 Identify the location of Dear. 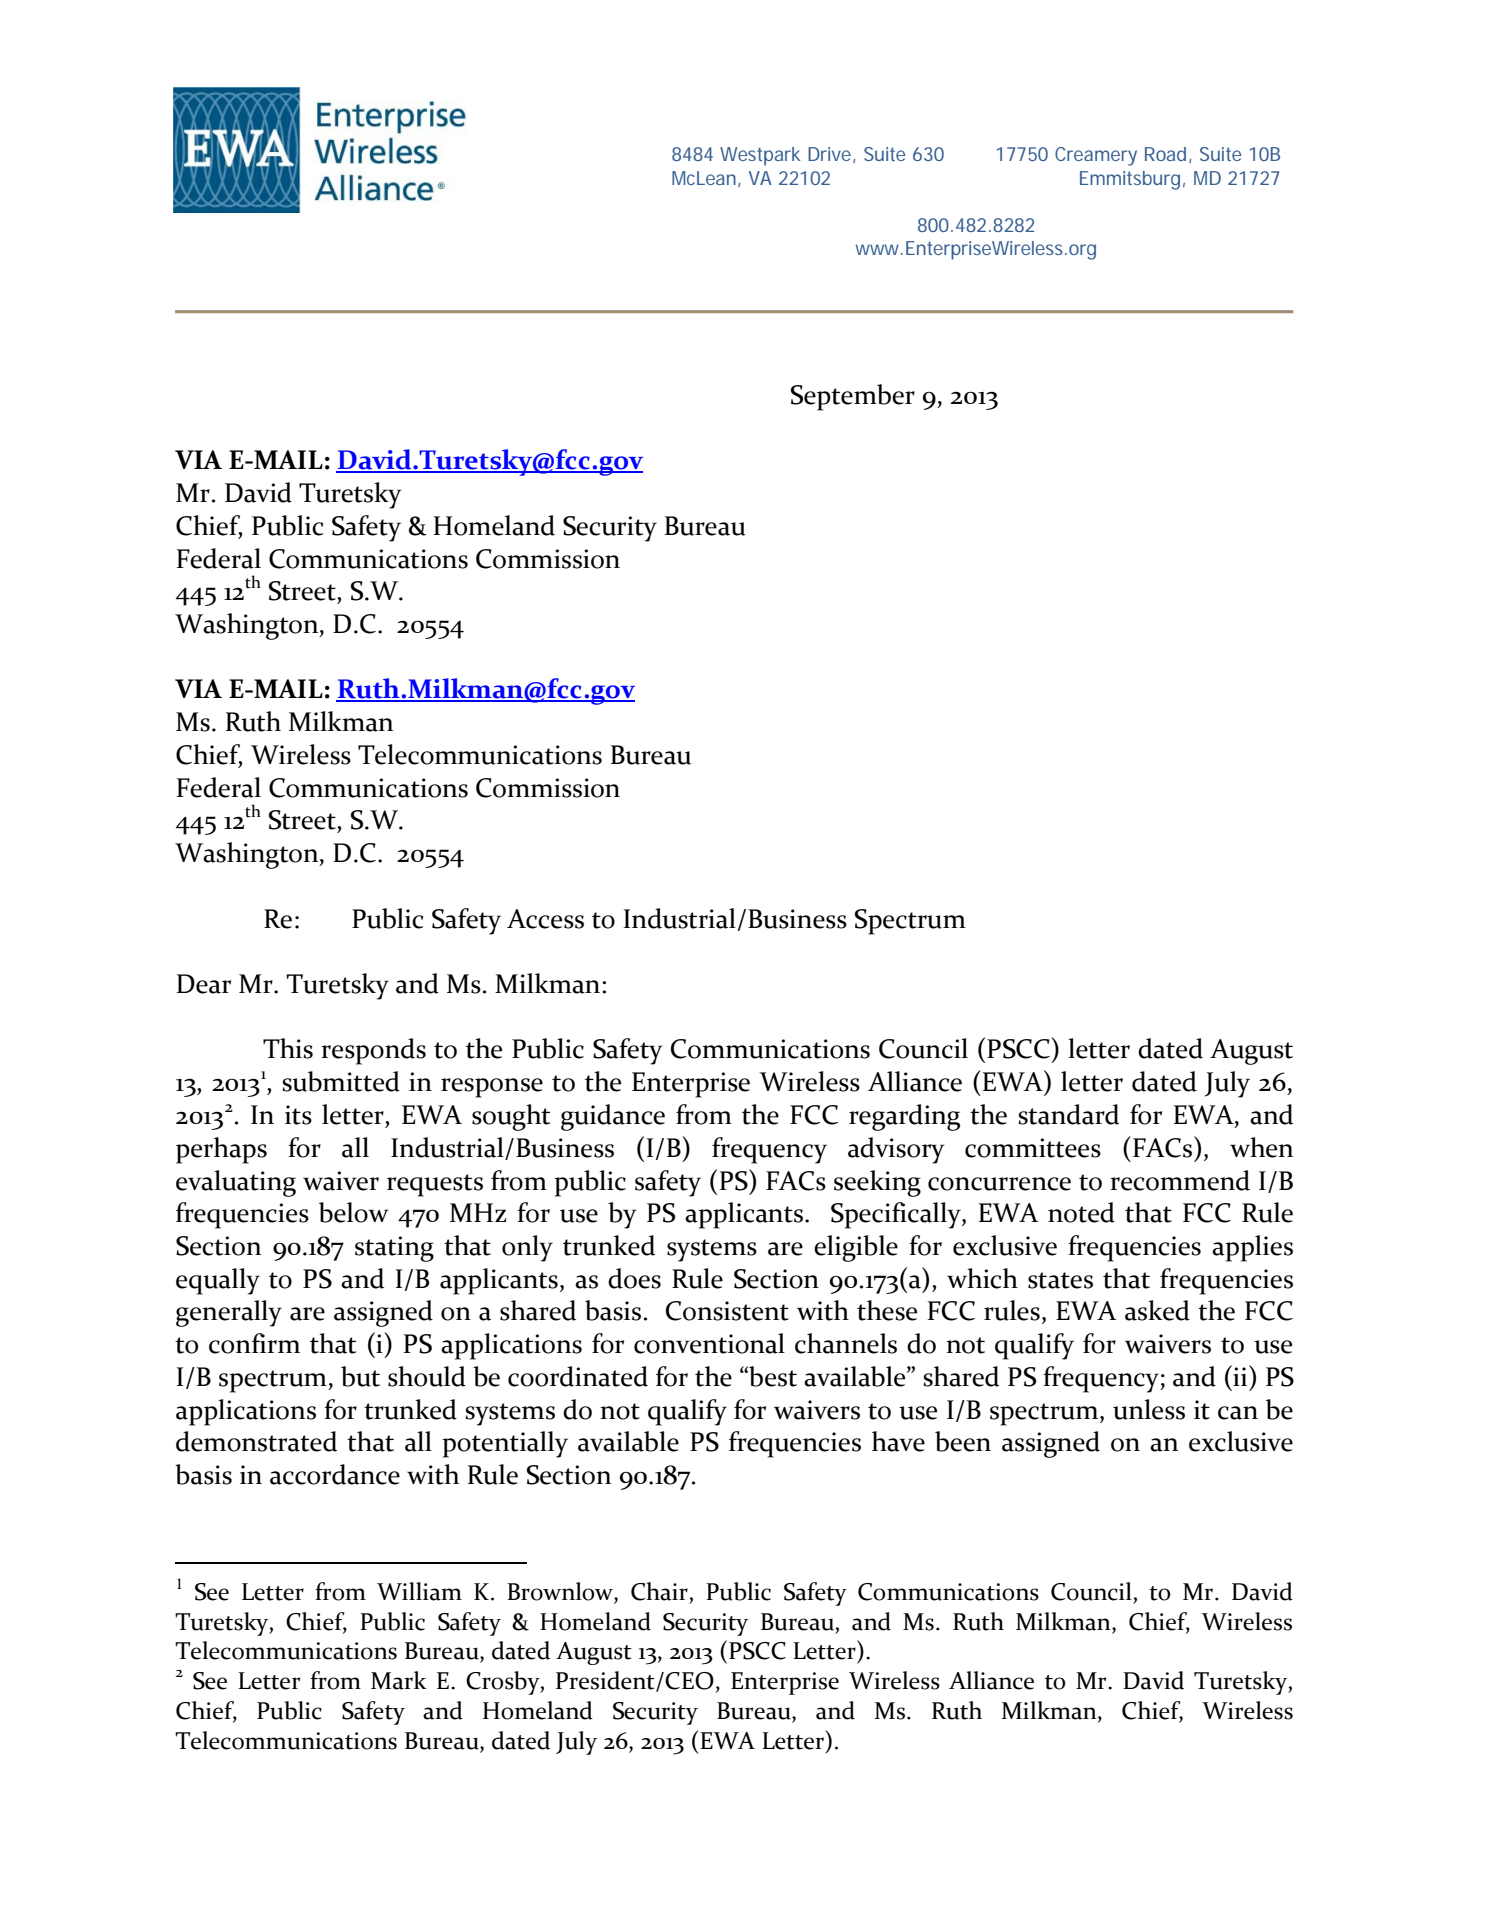
(204, 984).
